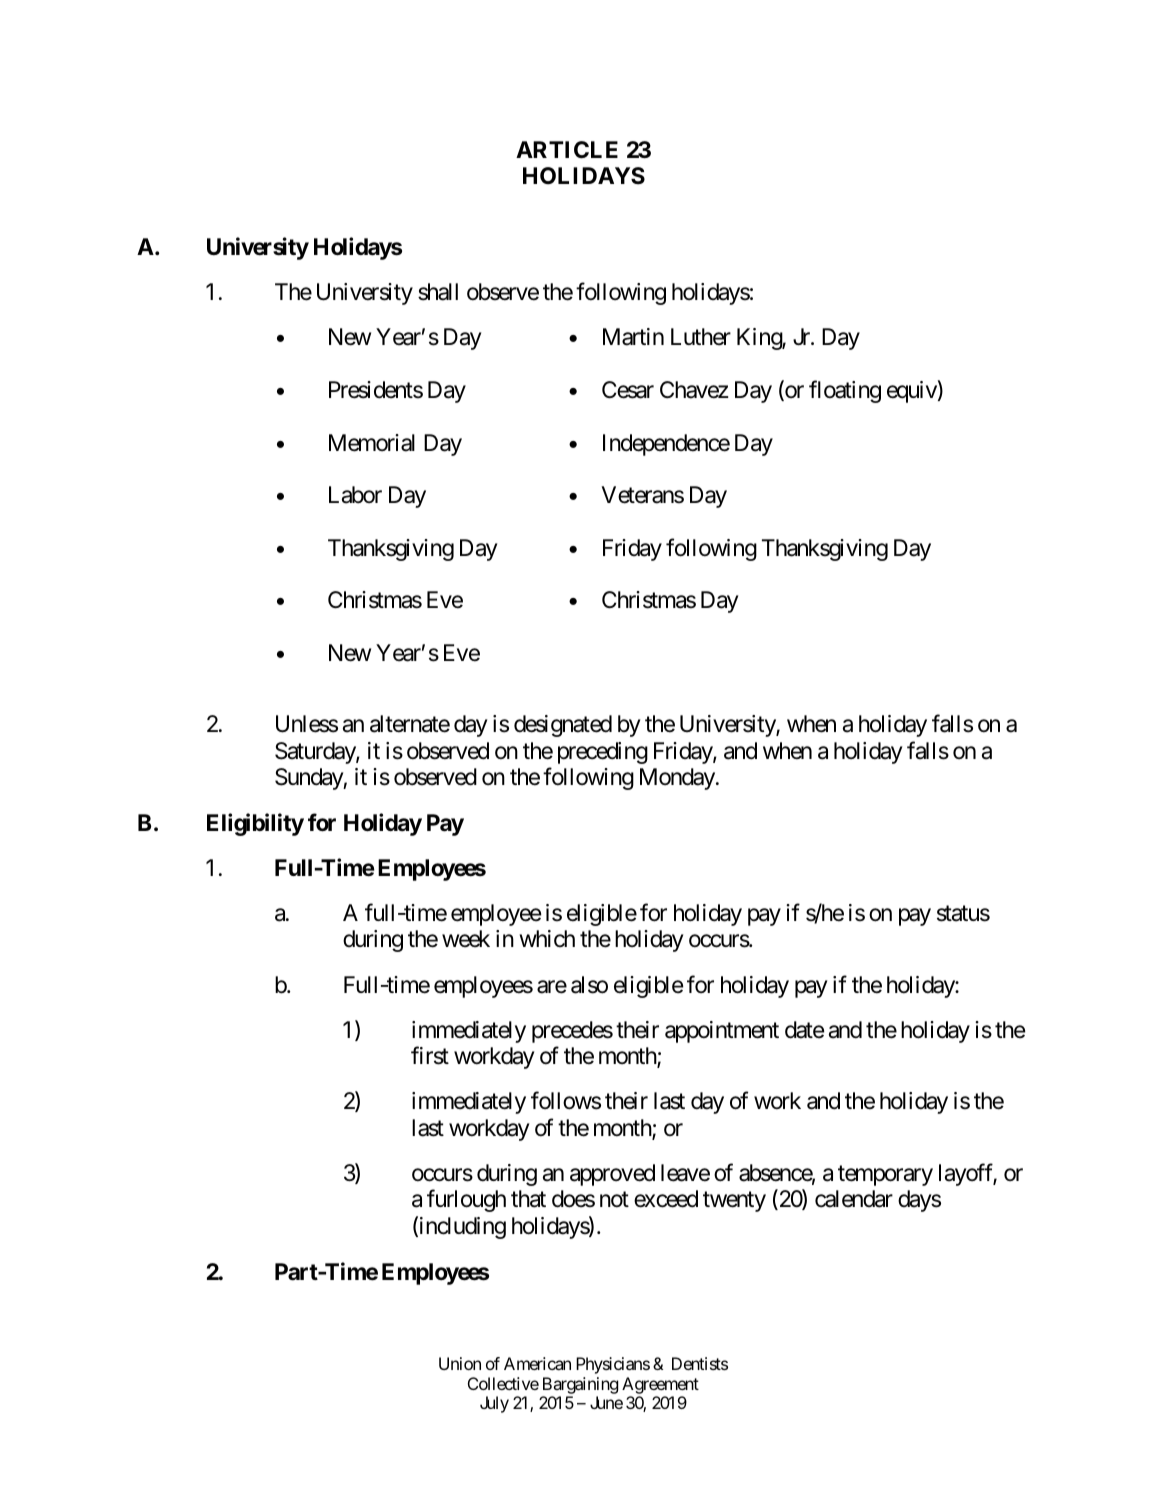  Describe the element at coordinates (460, 1363) in the document. I see `Union` at that location.
